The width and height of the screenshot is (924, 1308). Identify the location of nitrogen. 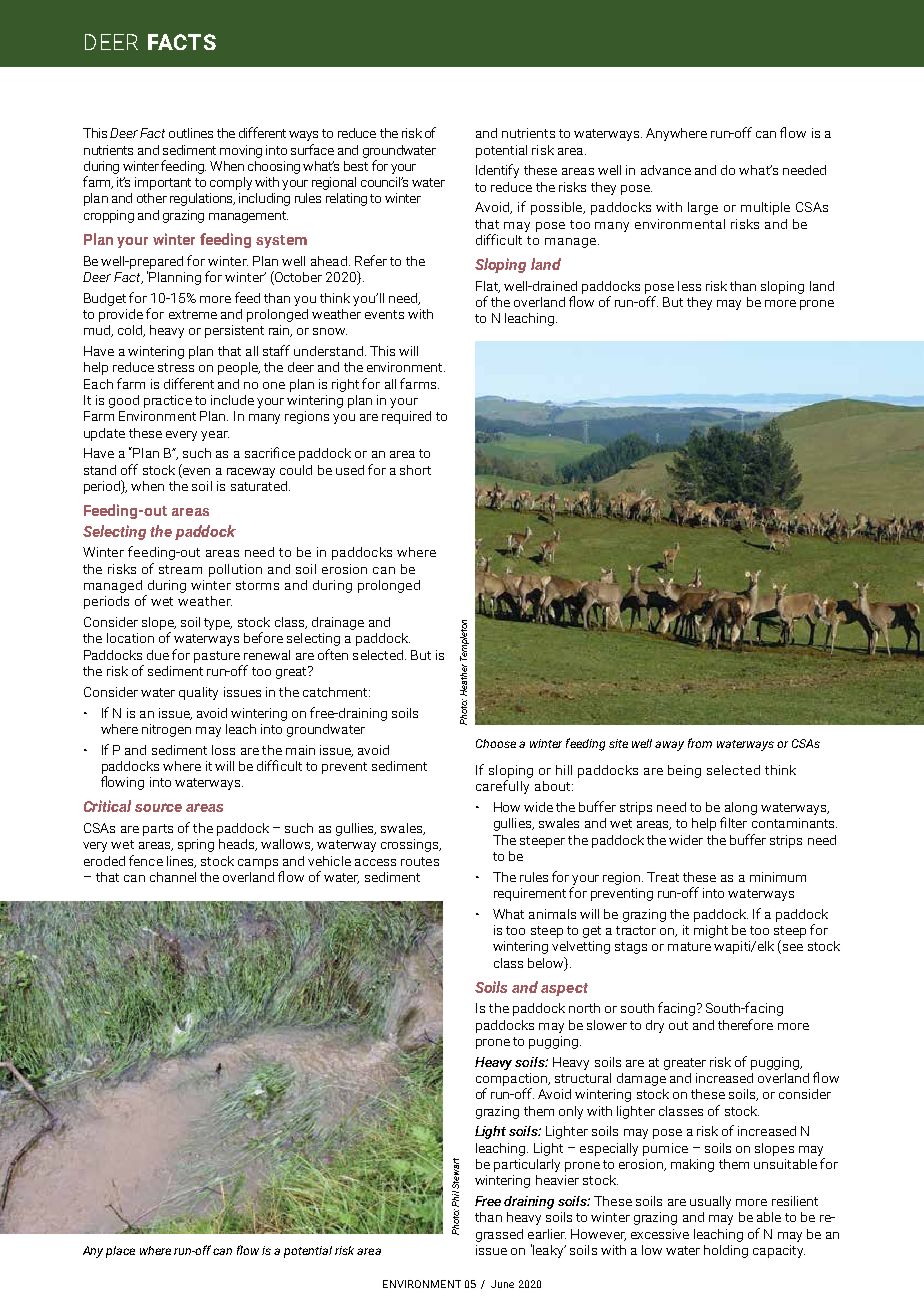
(166, 730).
